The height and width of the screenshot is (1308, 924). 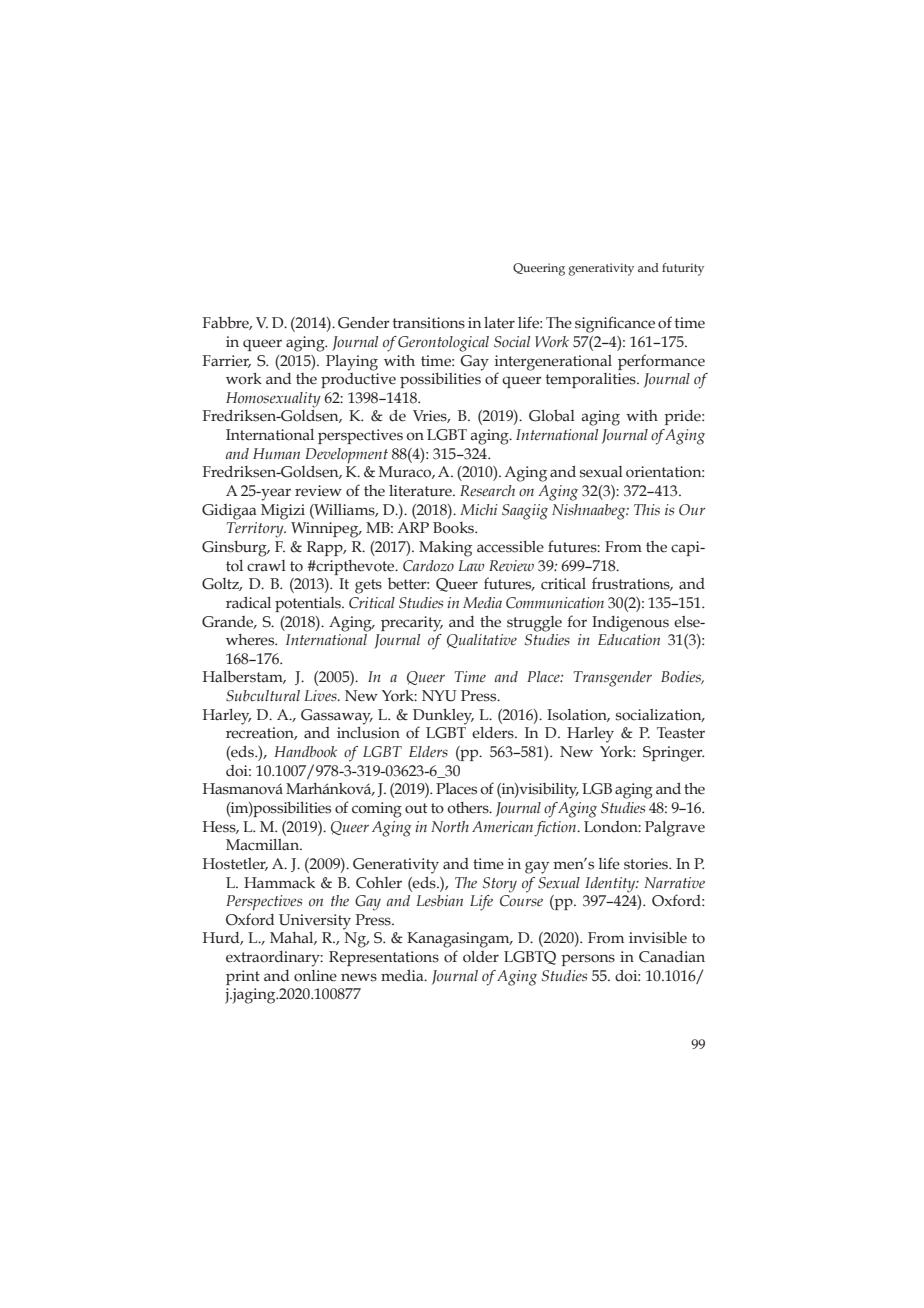 I want to click on potentials, so click(x=309, y=604).
